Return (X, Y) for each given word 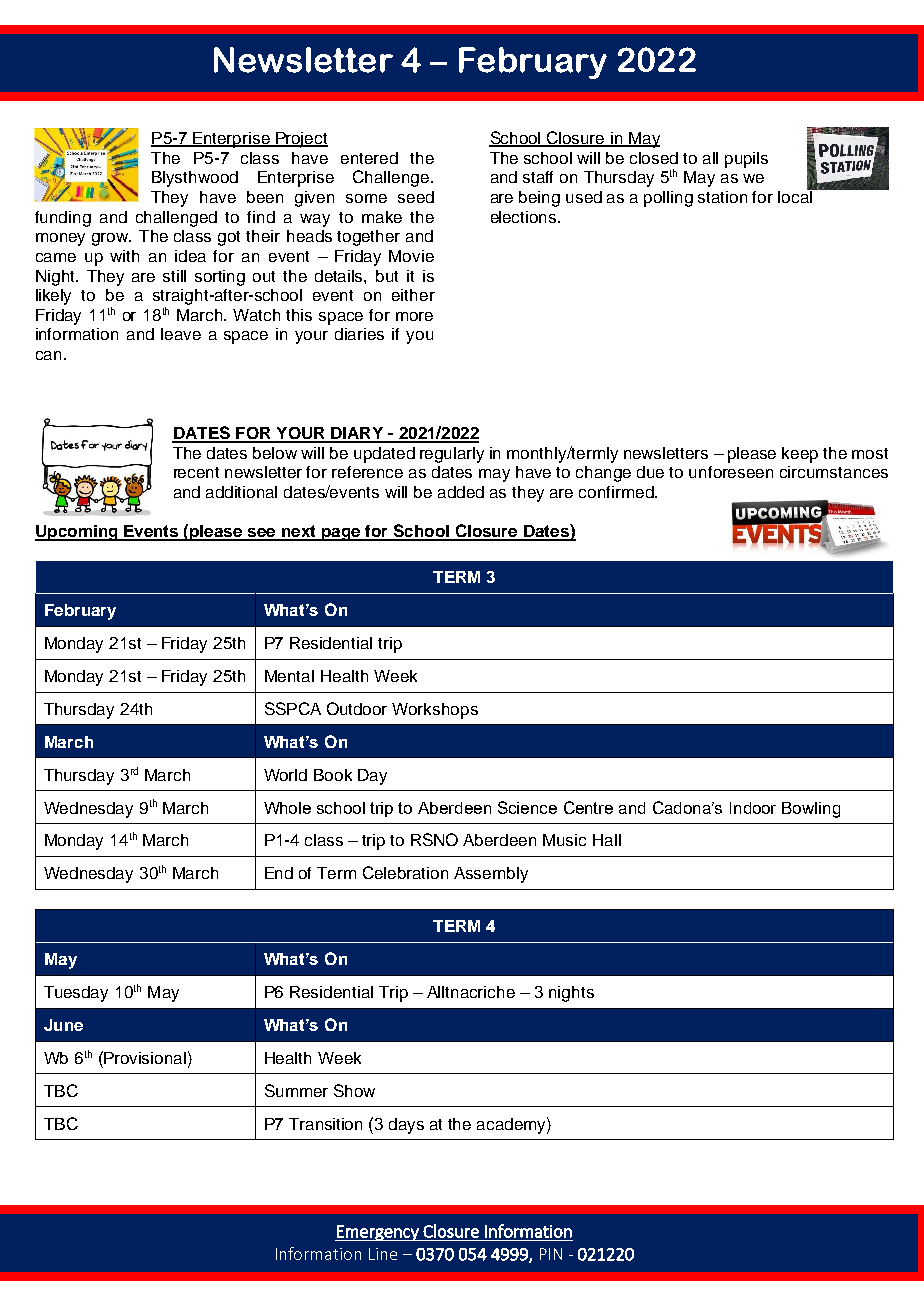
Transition (325, 1124)
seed (416, 197)
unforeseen (731, 472)
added (461, 492)
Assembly (491, 875)
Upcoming (77, 533)
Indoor (753, 808)
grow (111, 239)
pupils (746, 160)
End (279, 873)
